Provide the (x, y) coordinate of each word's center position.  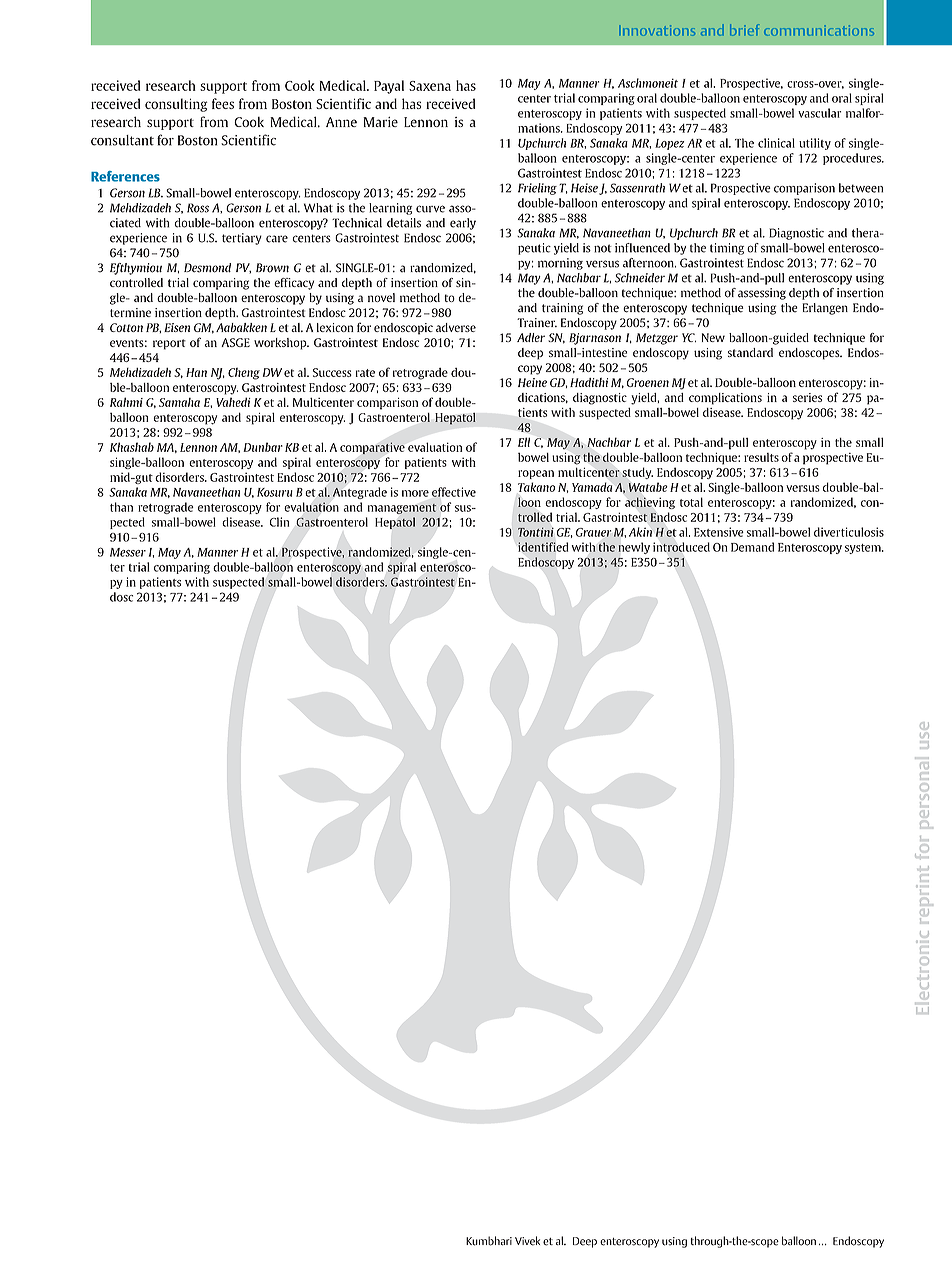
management (402, 508)
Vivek (527, 1241)
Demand (752, 547)
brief (744, 30)
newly (634, 548)
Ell (524, 442)
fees (223, 103)
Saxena (430, 86)
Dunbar (263, 447)
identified (543, 547)
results (761, 457)
